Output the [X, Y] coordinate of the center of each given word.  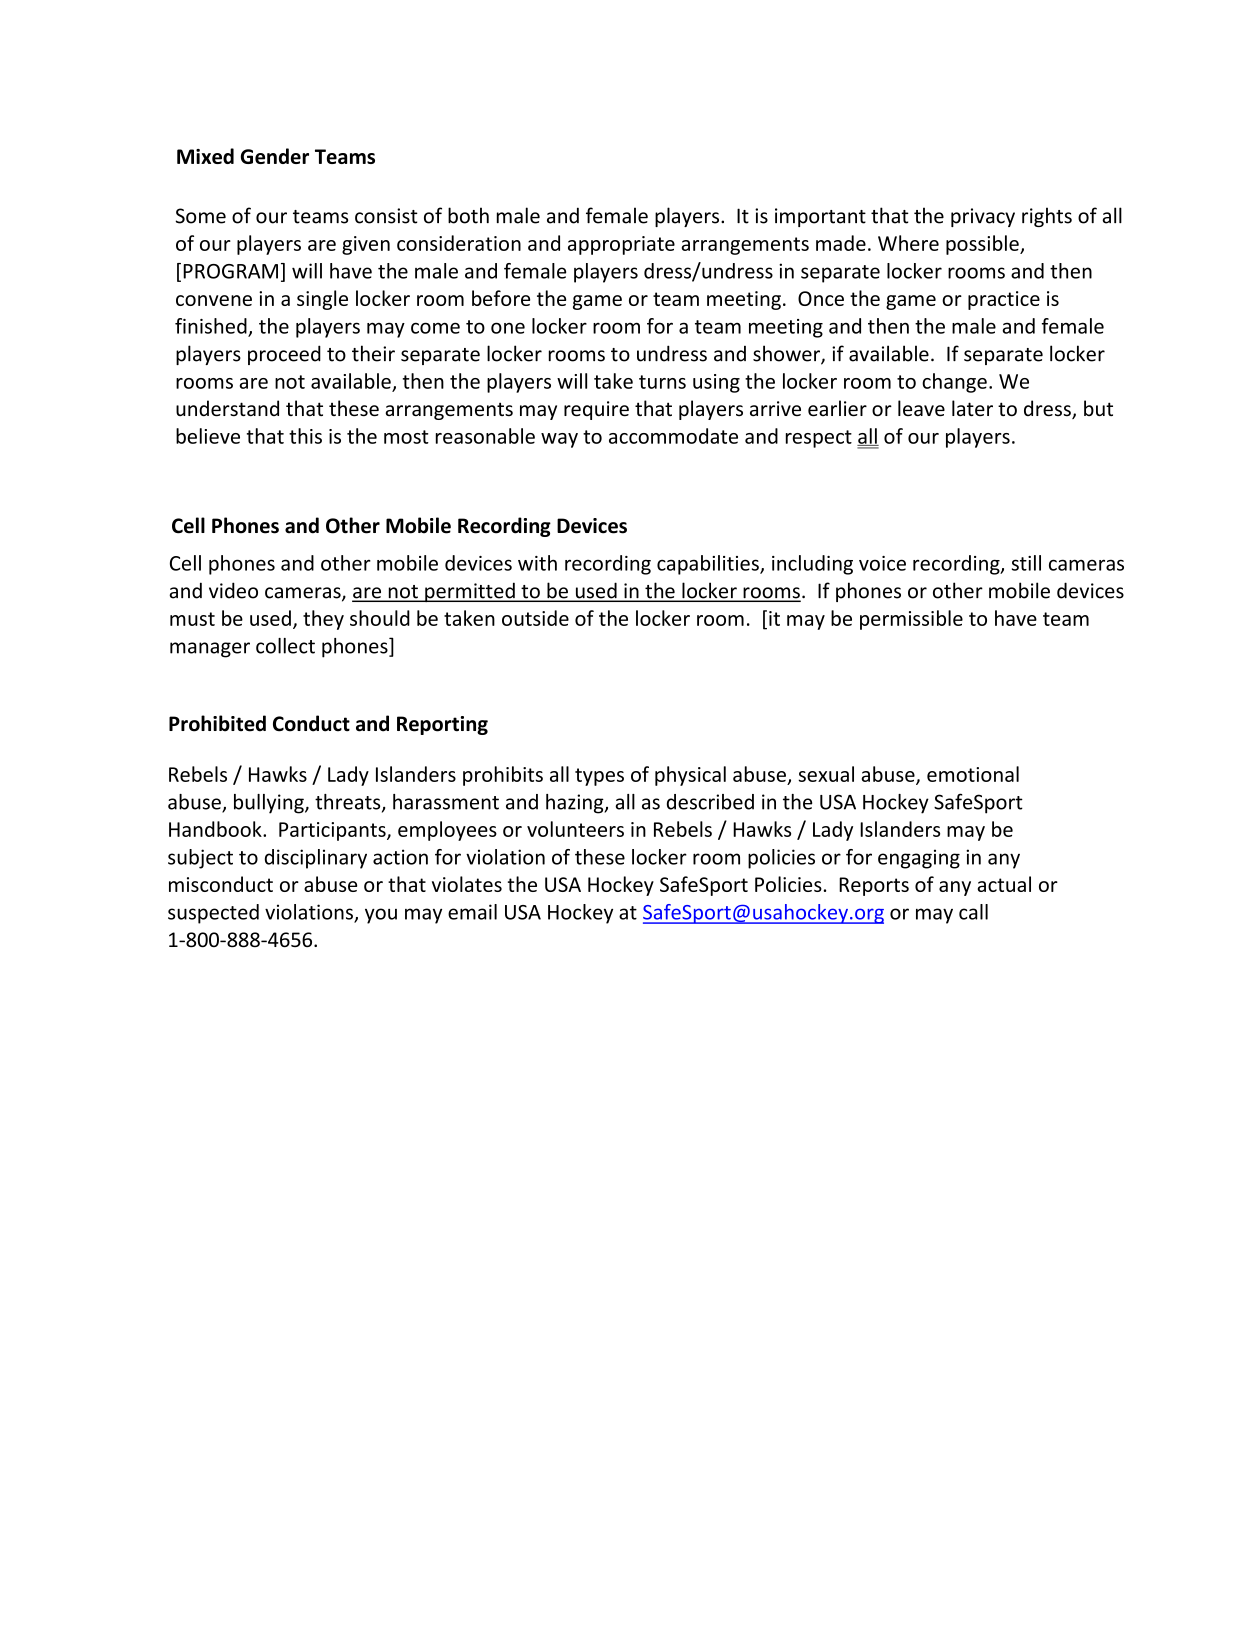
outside [535, 618]
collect [285, 646]
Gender [275, 156]
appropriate [621, 245]
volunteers [575, 829]
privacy [983, 217]
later [972, 408]
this [305, 436]
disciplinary [316, 859]
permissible [911, 620]
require [596, 410]
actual [1004, 884]
